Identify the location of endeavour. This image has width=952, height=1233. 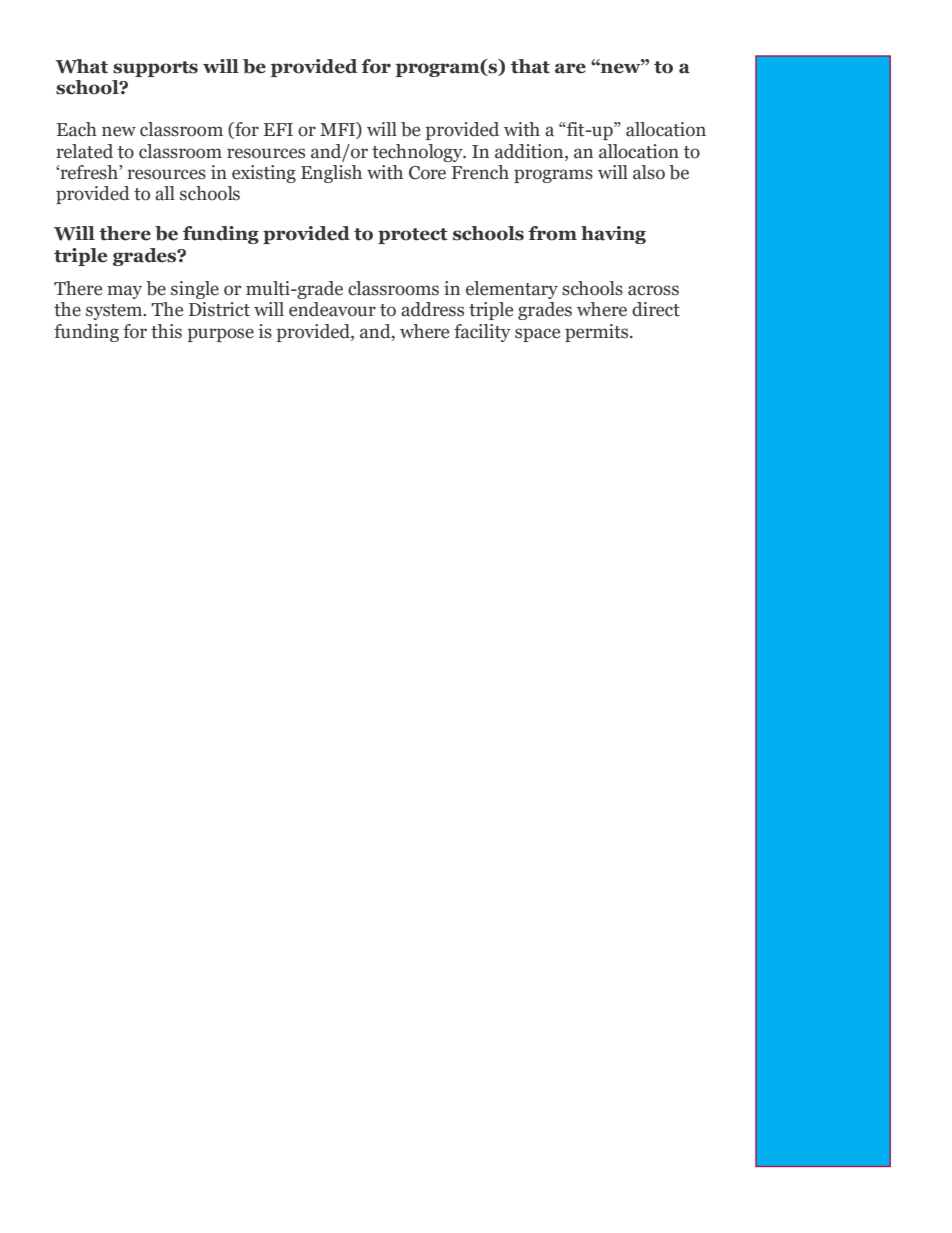
(332, 309).
